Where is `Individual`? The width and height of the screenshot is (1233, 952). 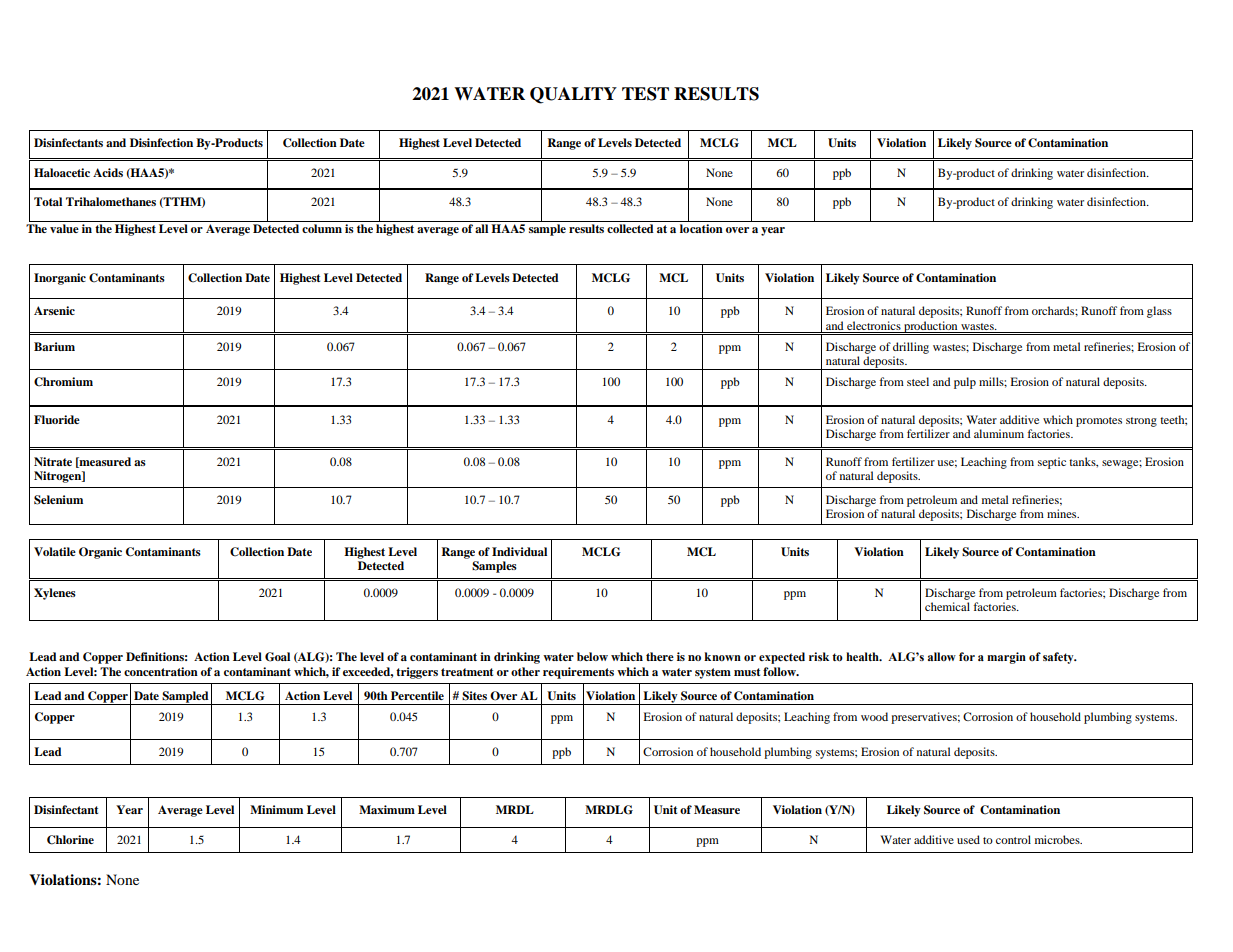
Individual is located at coordinates (519, 551).
